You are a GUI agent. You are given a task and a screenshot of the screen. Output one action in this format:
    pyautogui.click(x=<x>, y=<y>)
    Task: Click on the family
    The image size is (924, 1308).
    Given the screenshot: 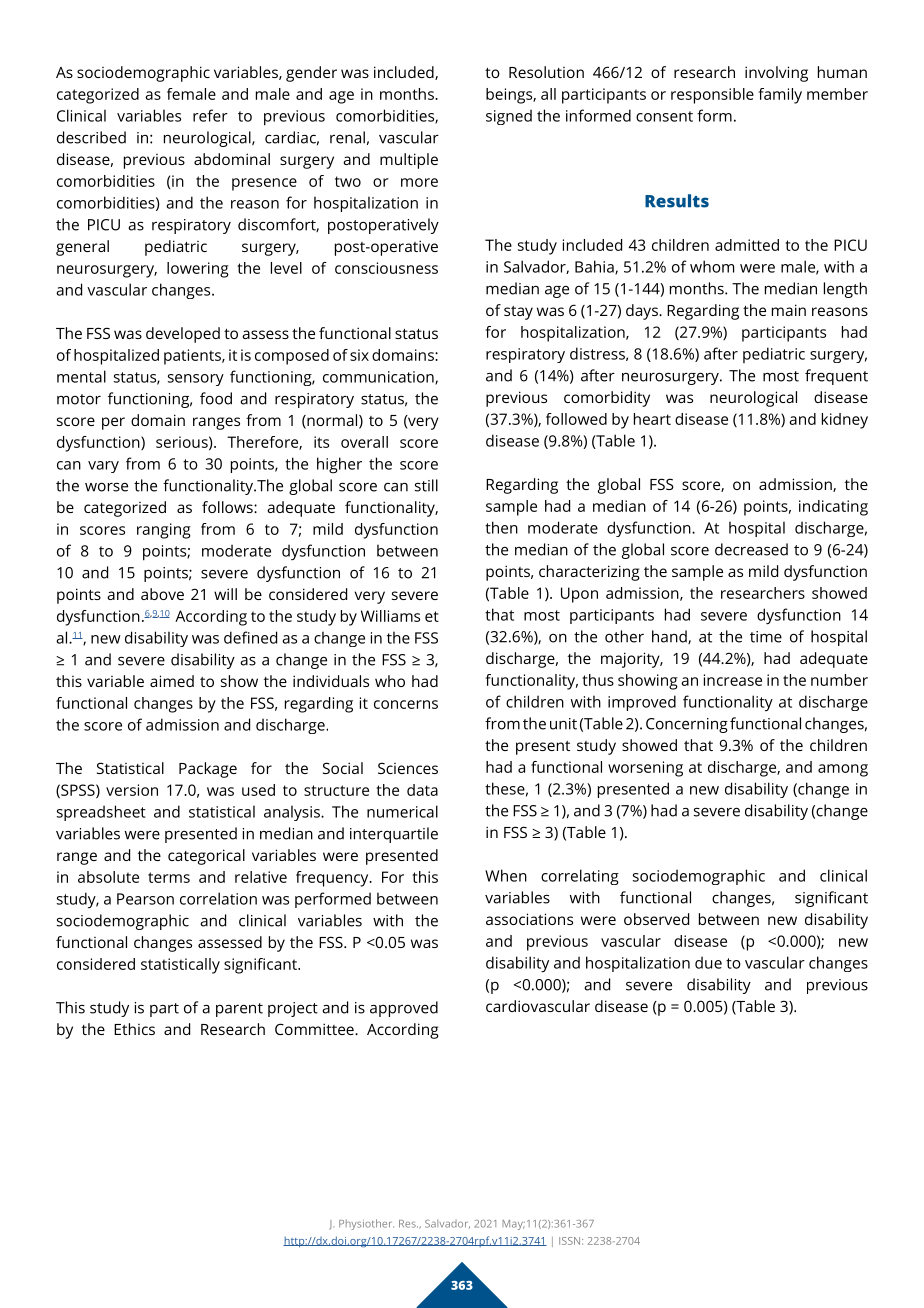 What is the action you would take?
    pyautogui.click(x=780, y=96)
